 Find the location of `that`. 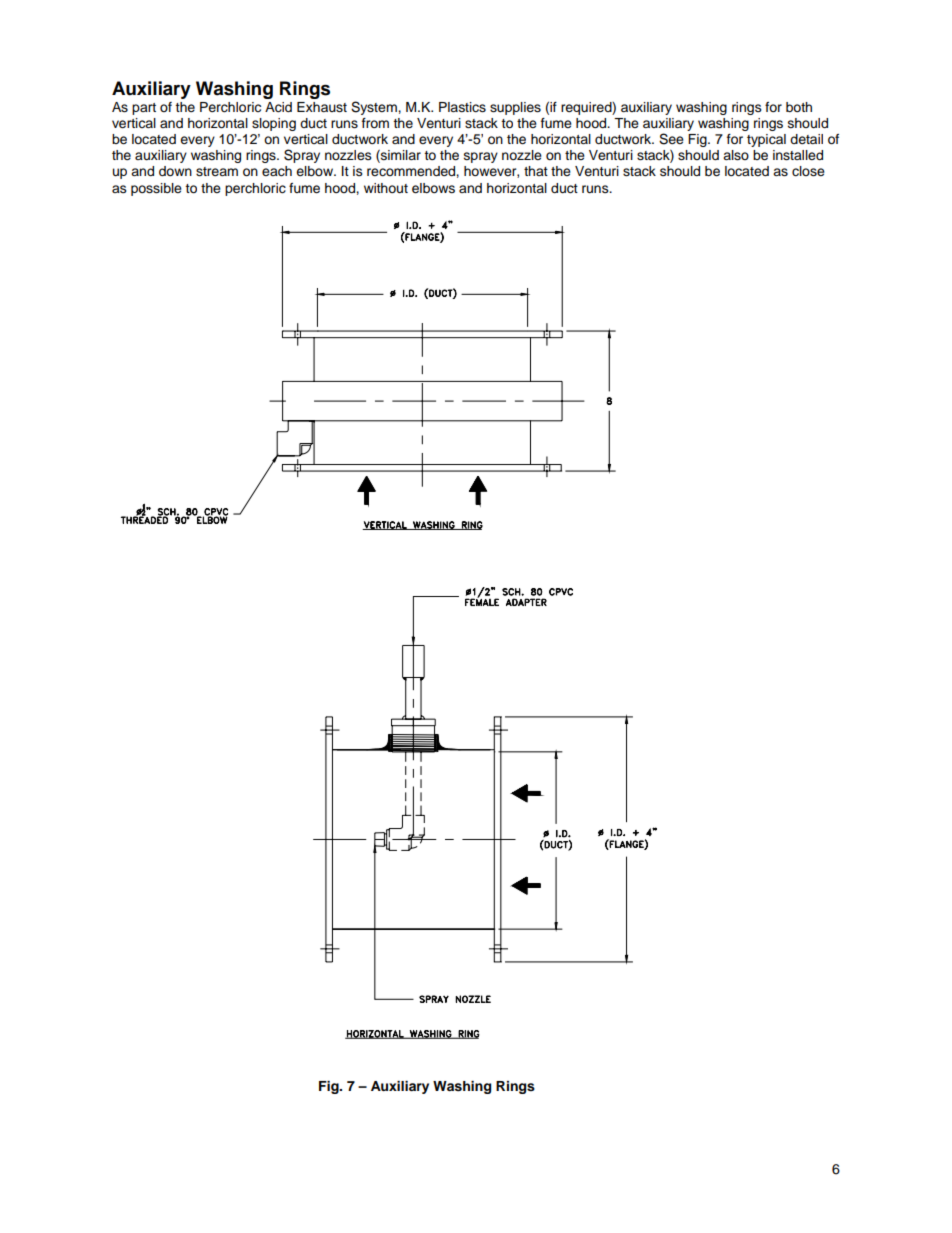

that is located at coordinates (536, 171).
